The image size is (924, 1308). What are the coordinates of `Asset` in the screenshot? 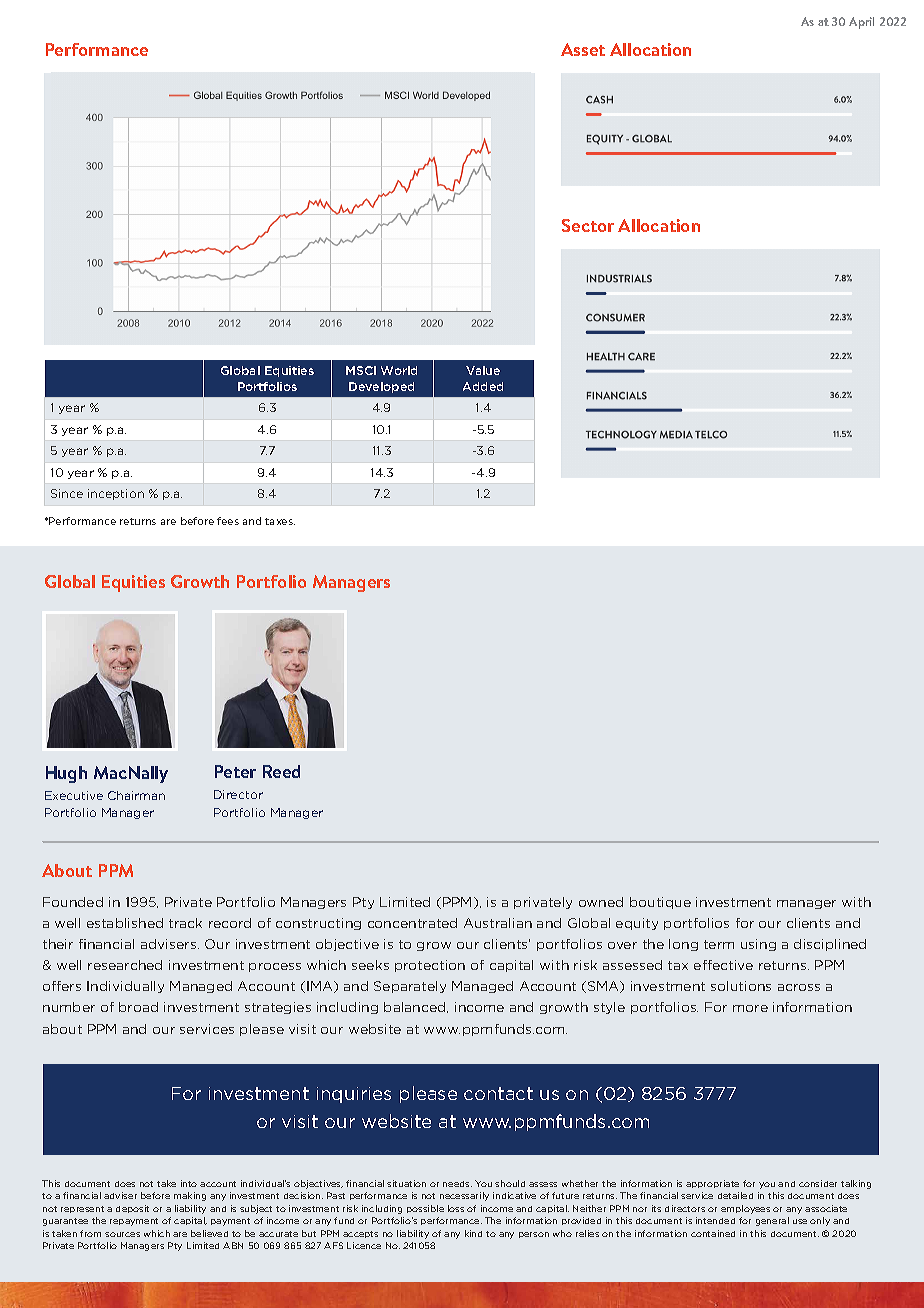 It's located at (583, 49).
